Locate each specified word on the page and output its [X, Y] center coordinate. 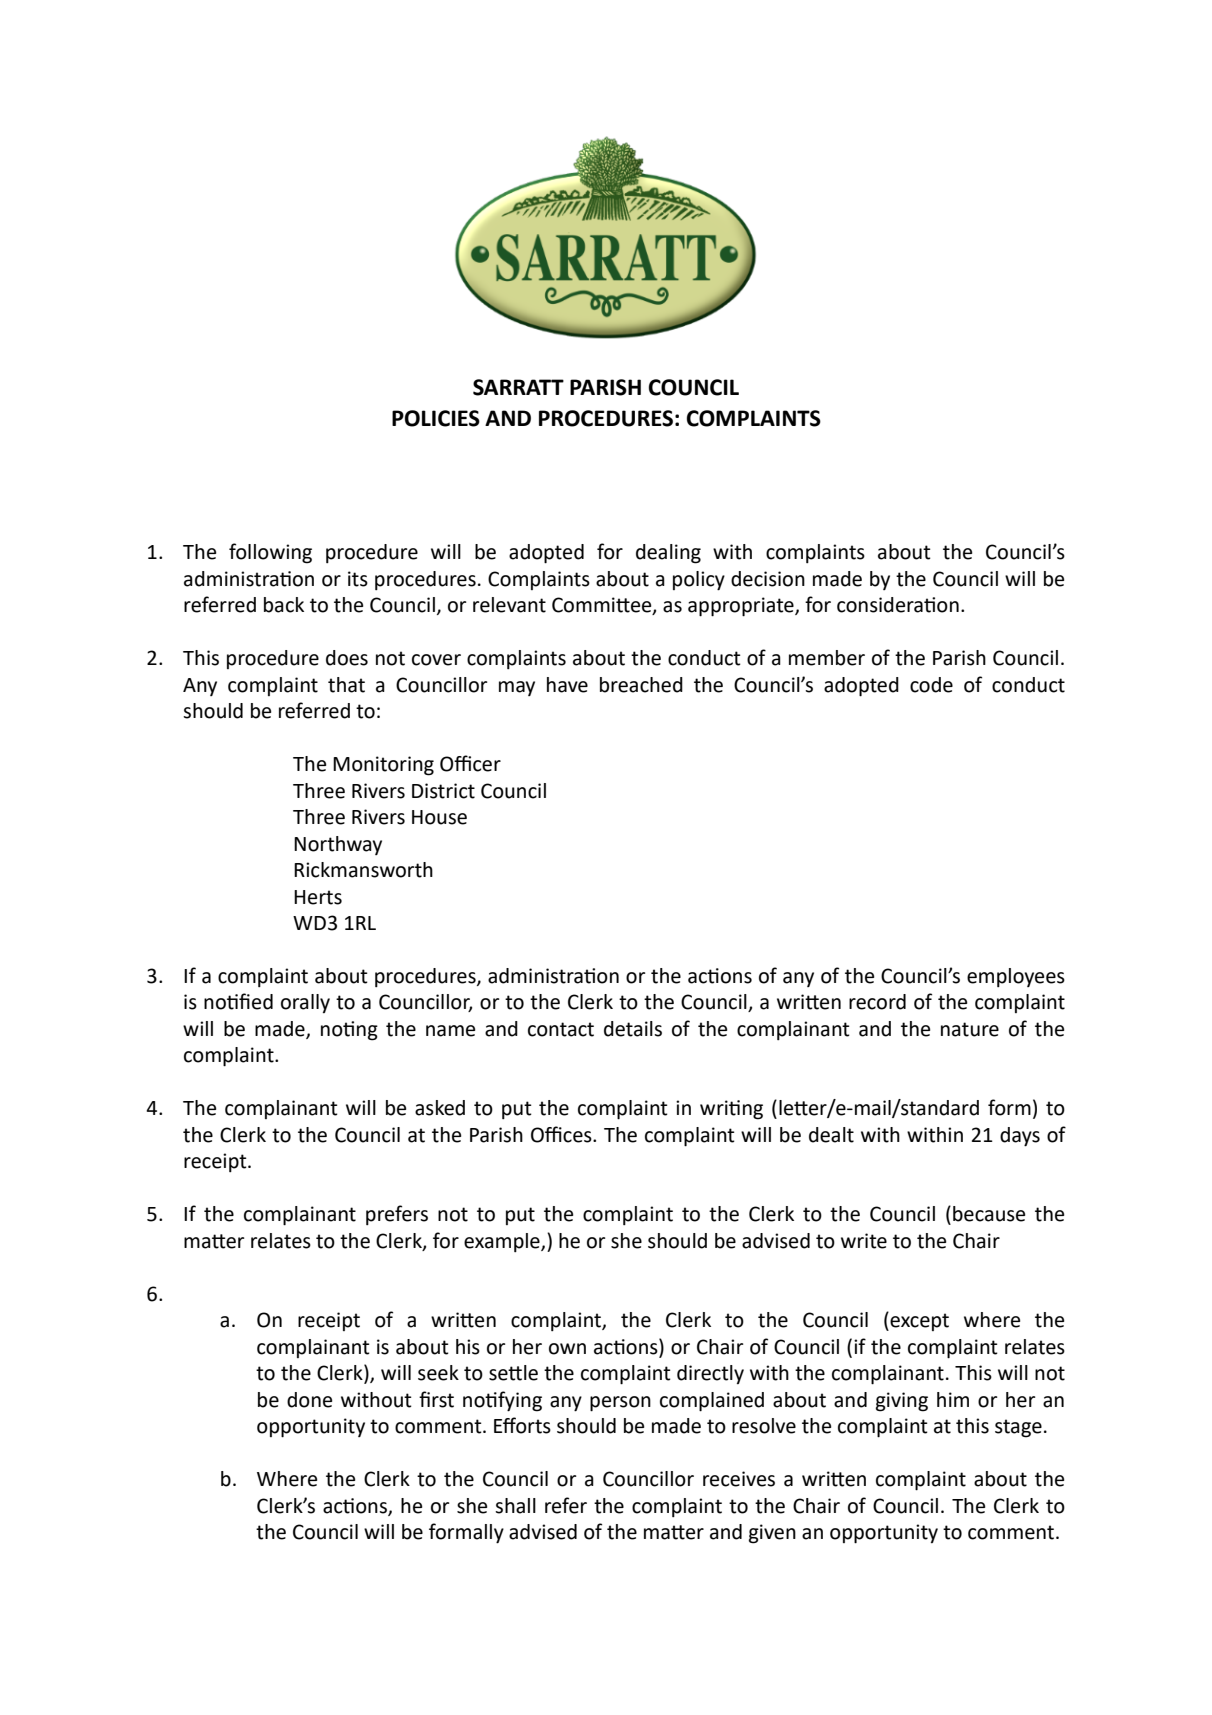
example [503, 1242]
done [309, 1400]
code [931, 685]
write [864, 1241]
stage [1018, 1428]
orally [305, 1003]
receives [739, 1479]
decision [768, 579]
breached [641, 685]
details [633, 1029]
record [877, 1002]
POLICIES [436, 418]
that [346, 685]
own [567, 1349]
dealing [668, 554]
